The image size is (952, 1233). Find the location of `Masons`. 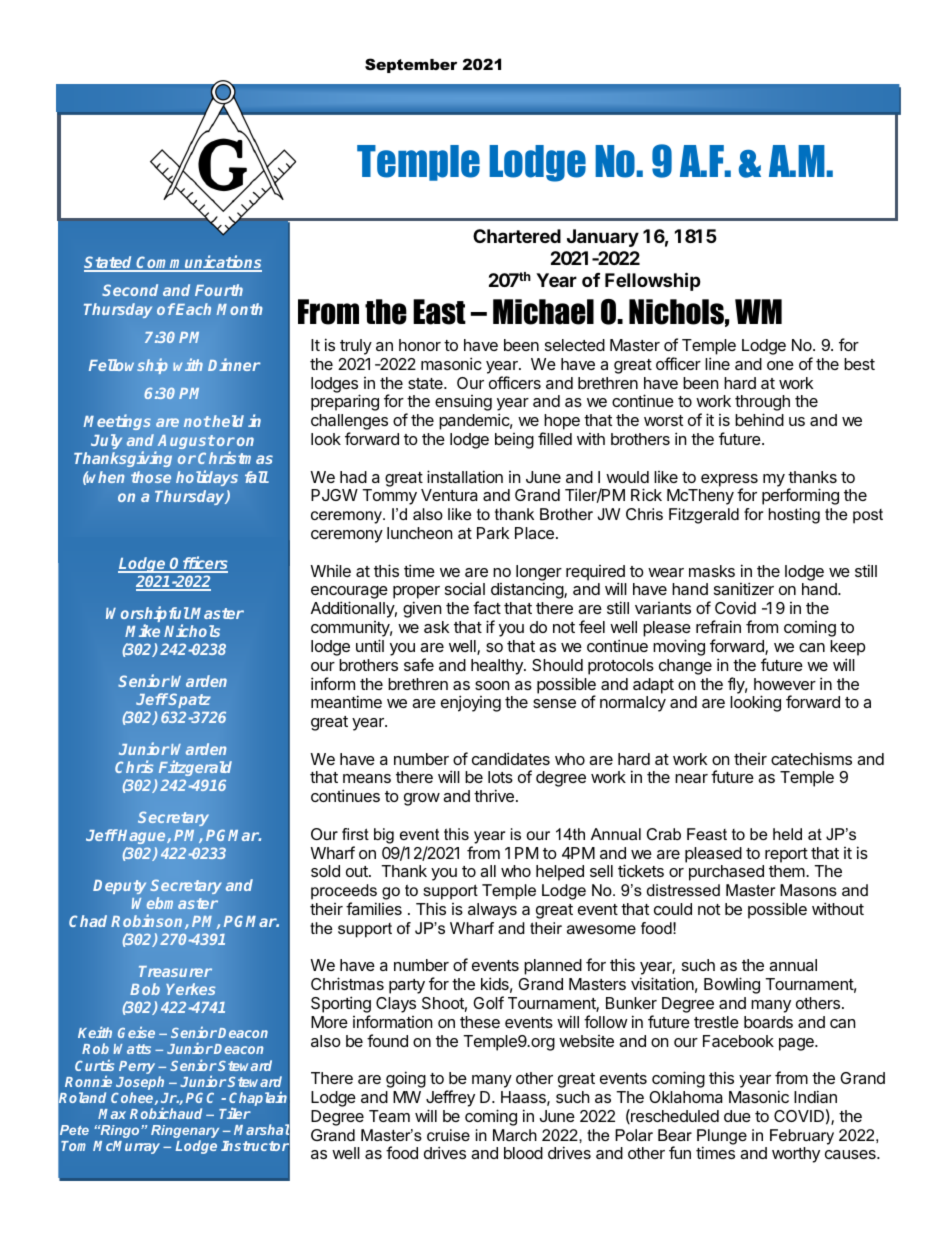

Masons is located at coordinates (808, 890).
